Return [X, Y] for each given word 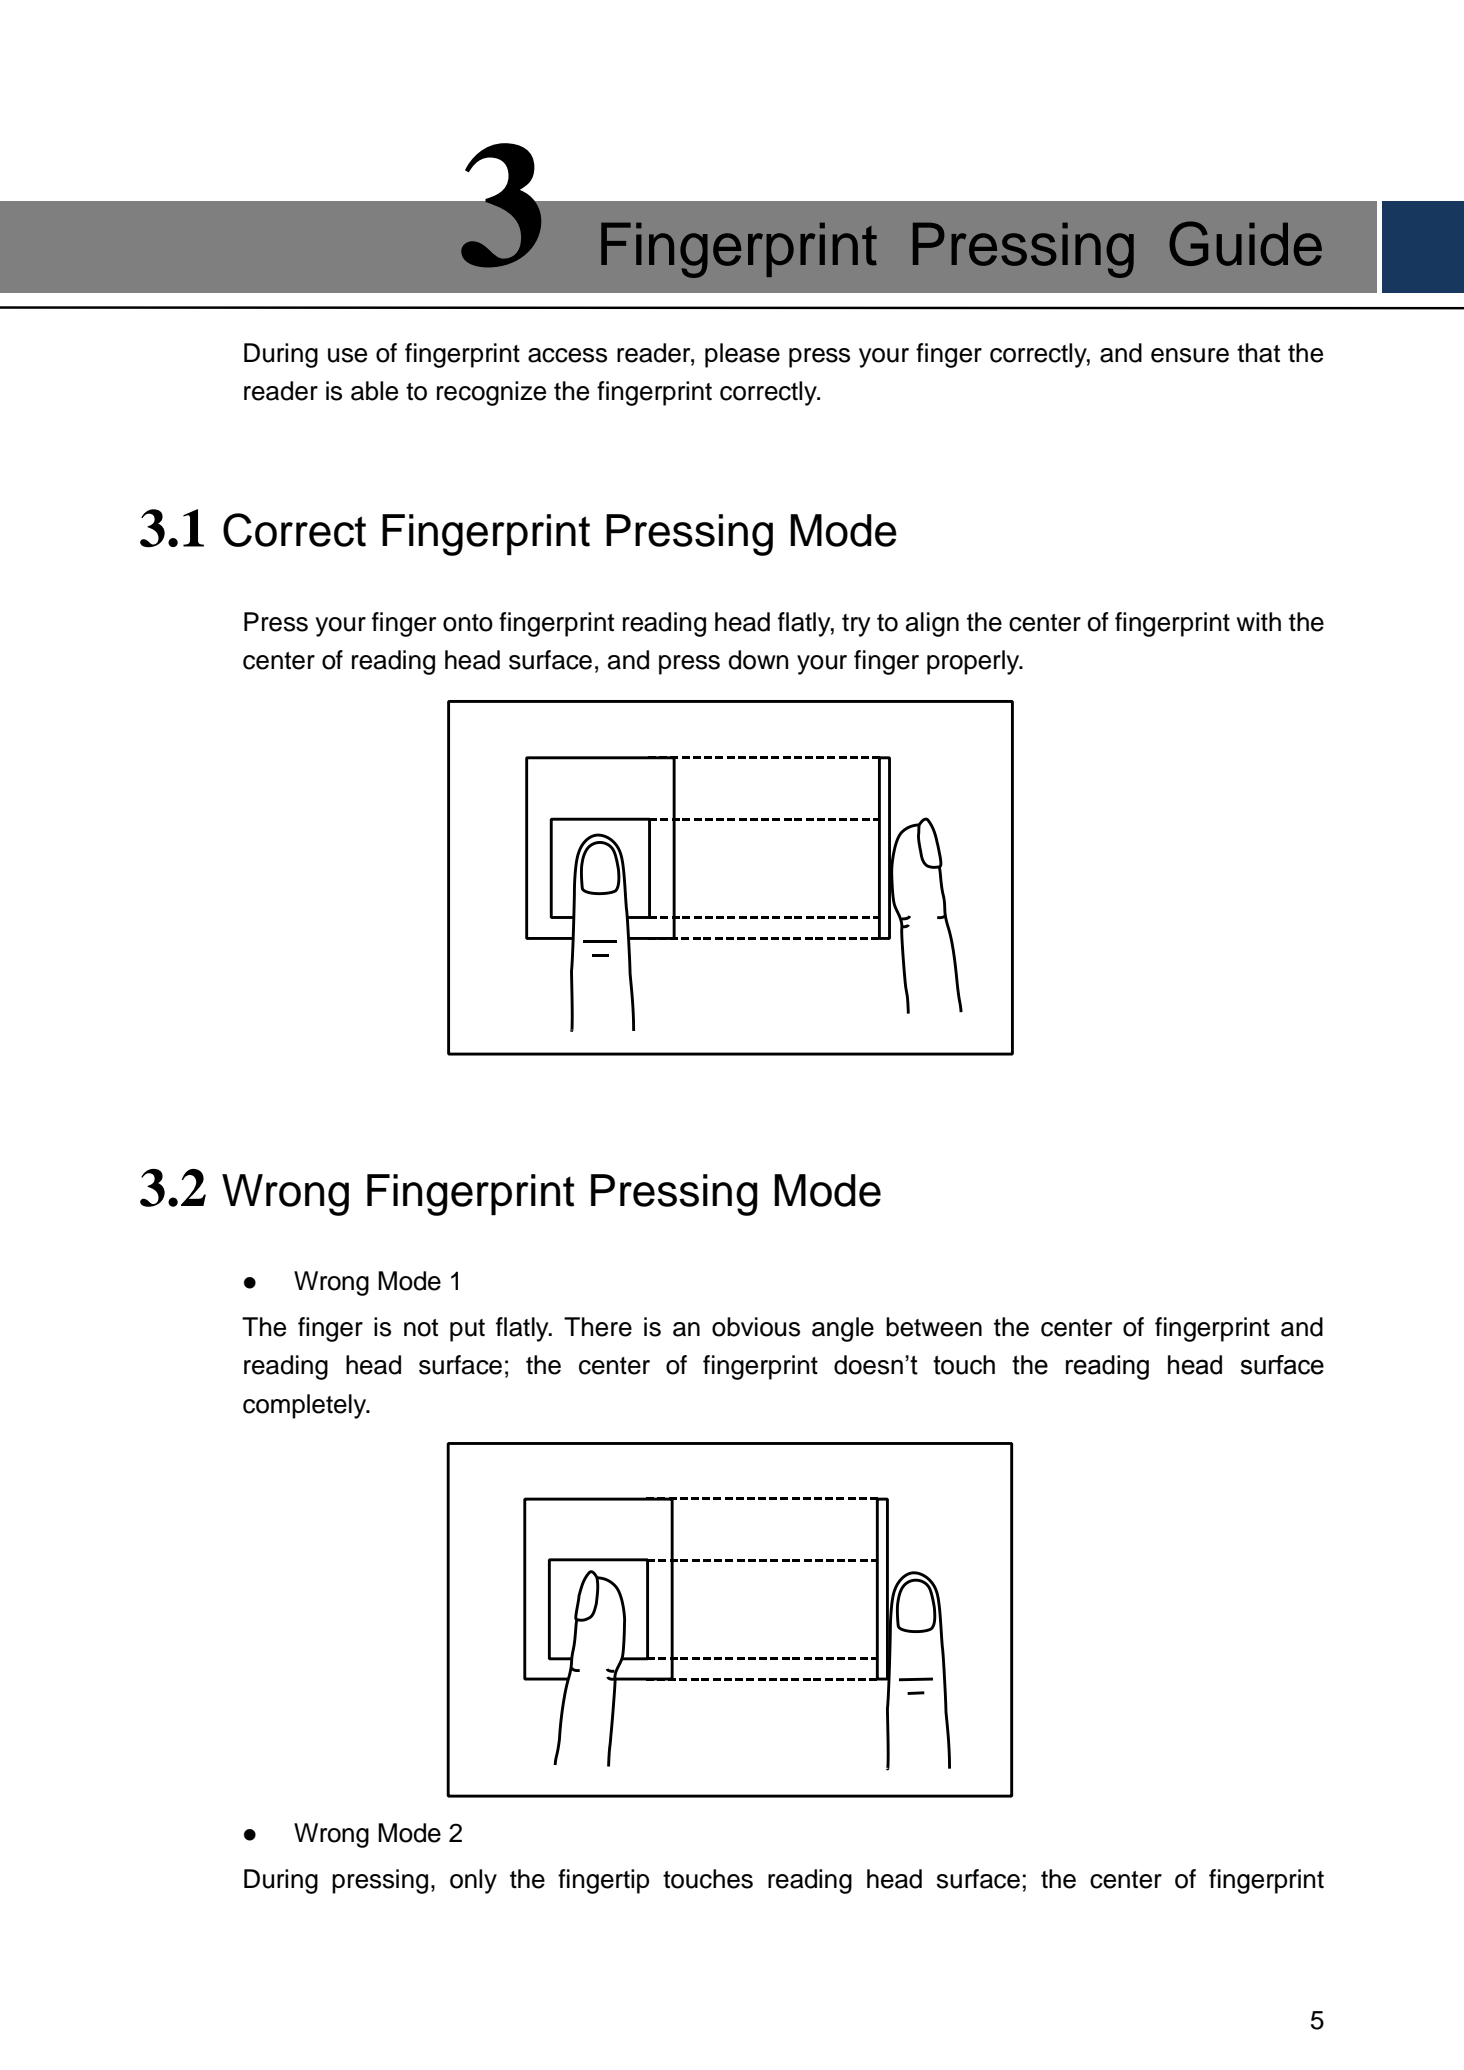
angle [843, 1329]
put [467, 1330]
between [934, 1327]
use [347, 355]
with [1259, 621]
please [742, 355]
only [473, 1881]
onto [468, 623]
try [856, 625]
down [758, 660]
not [421, 1328]
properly [974, 662]
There [598, 1327]
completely [306, 1406]
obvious [756, 1327]
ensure [1190, 355]
